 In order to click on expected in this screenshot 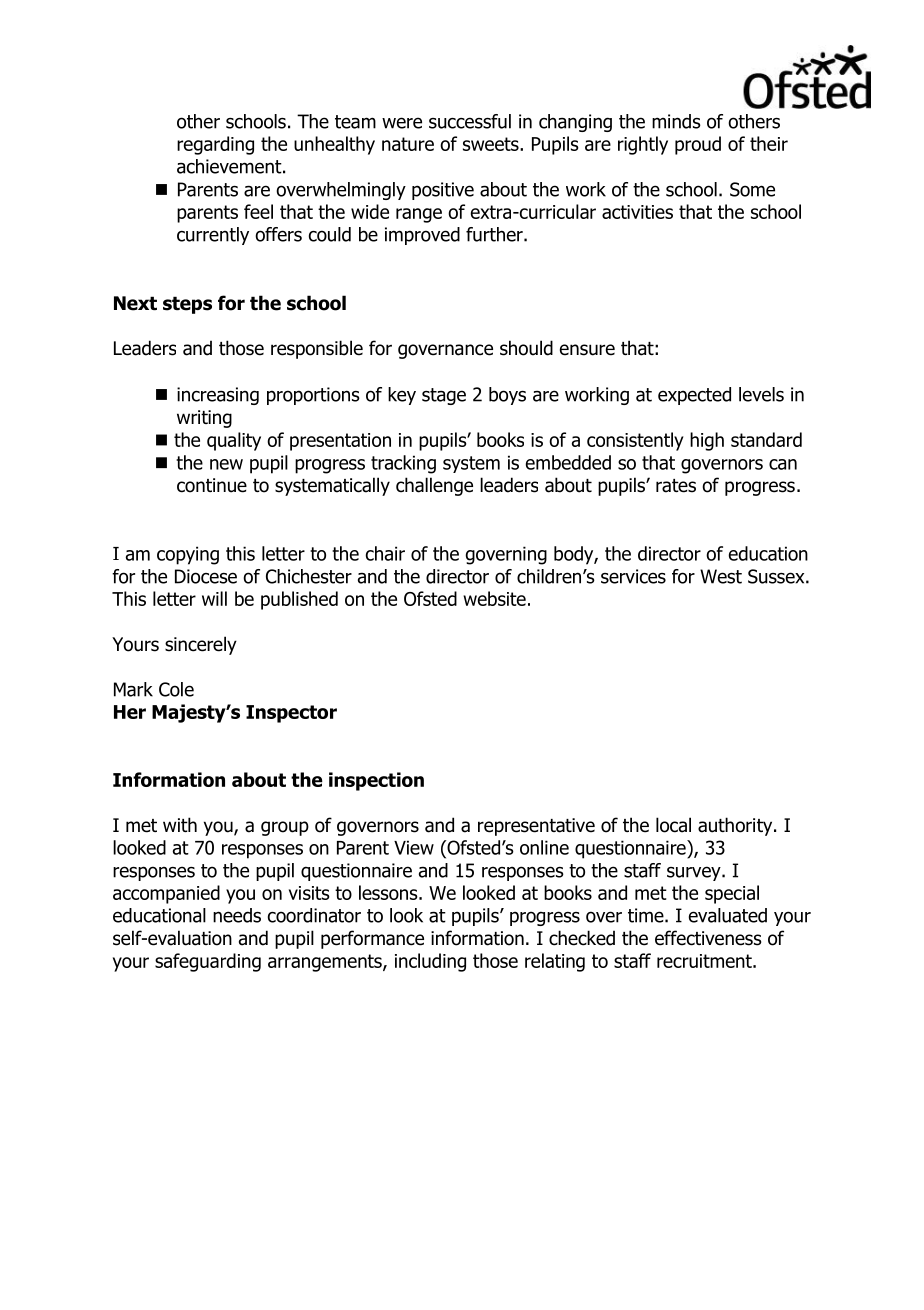, I will do `click(694, 396)`.
